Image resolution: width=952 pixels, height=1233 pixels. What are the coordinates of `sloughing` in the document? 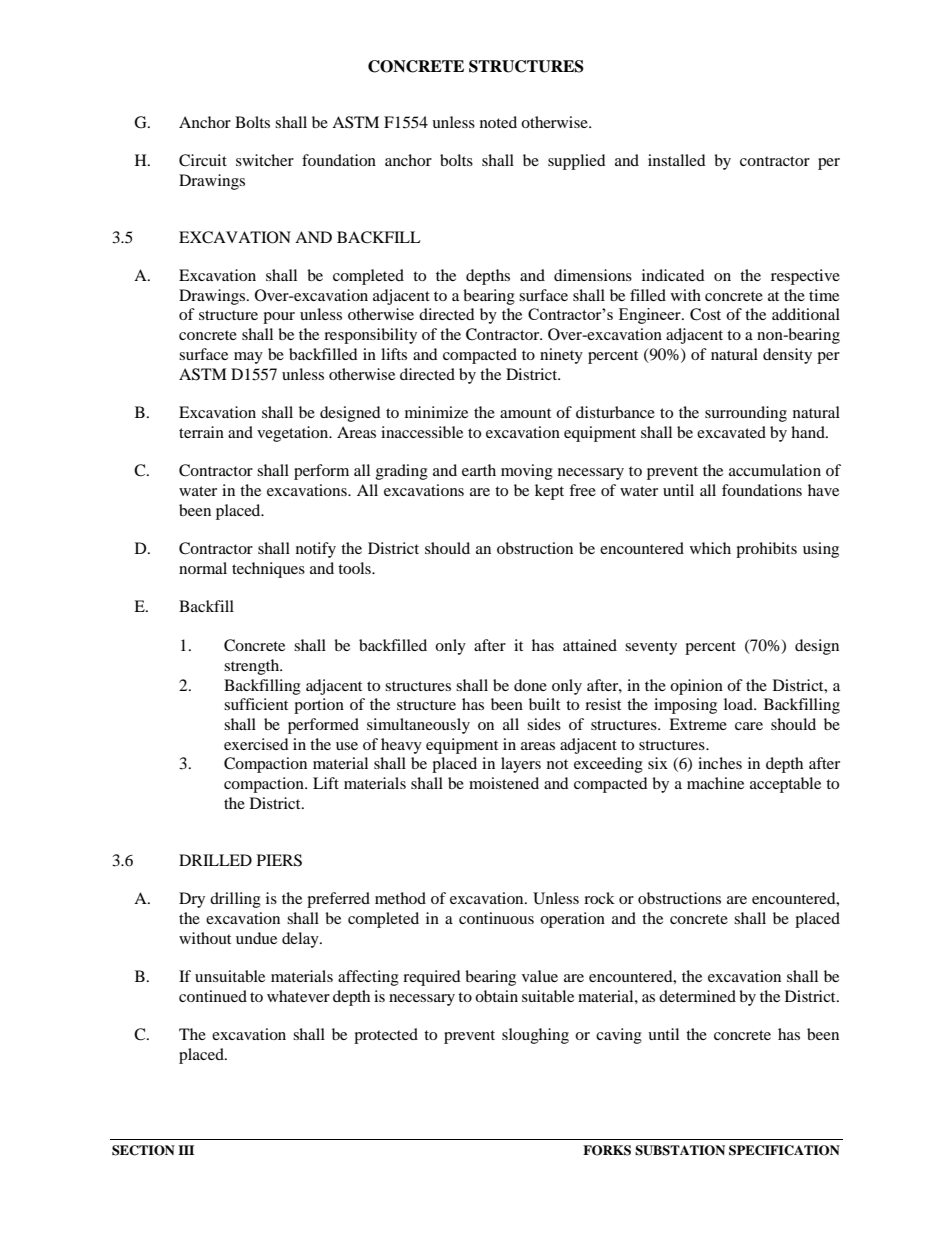 It's located at (535, 1036).
